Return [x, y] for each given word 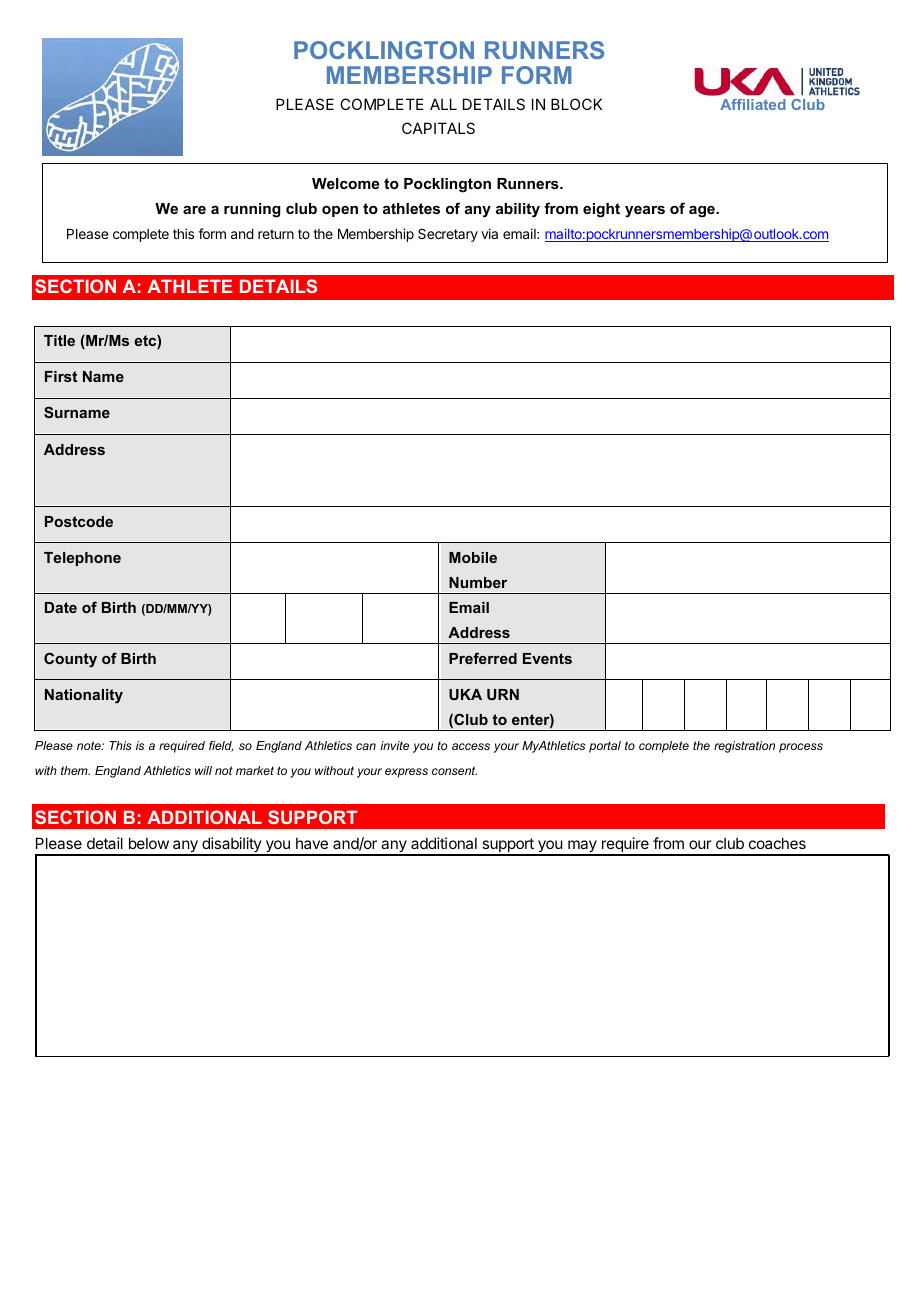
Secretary [448, 235]
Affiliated [753, 104]
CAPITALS [438, 128]
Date [61, 607]
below [149, 843]
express [406, 773]
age [703, 212]
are [194, 210]
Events [547, 658]
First [61, 376]
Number [478, 582]
